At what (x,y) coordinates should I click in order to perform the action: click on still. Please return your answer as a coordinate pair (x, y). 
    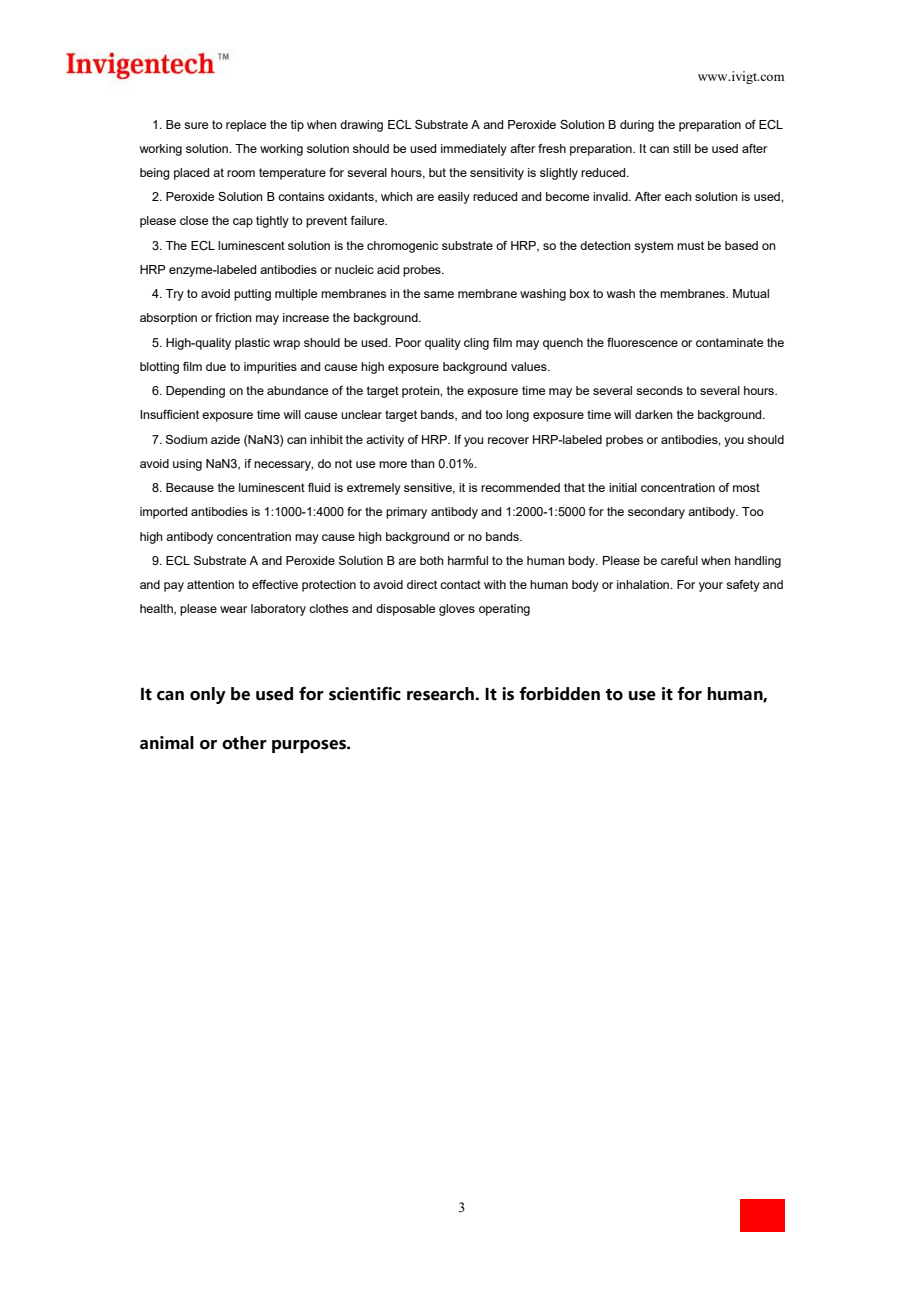
    Looking at the image, I should click on (682, 148).
